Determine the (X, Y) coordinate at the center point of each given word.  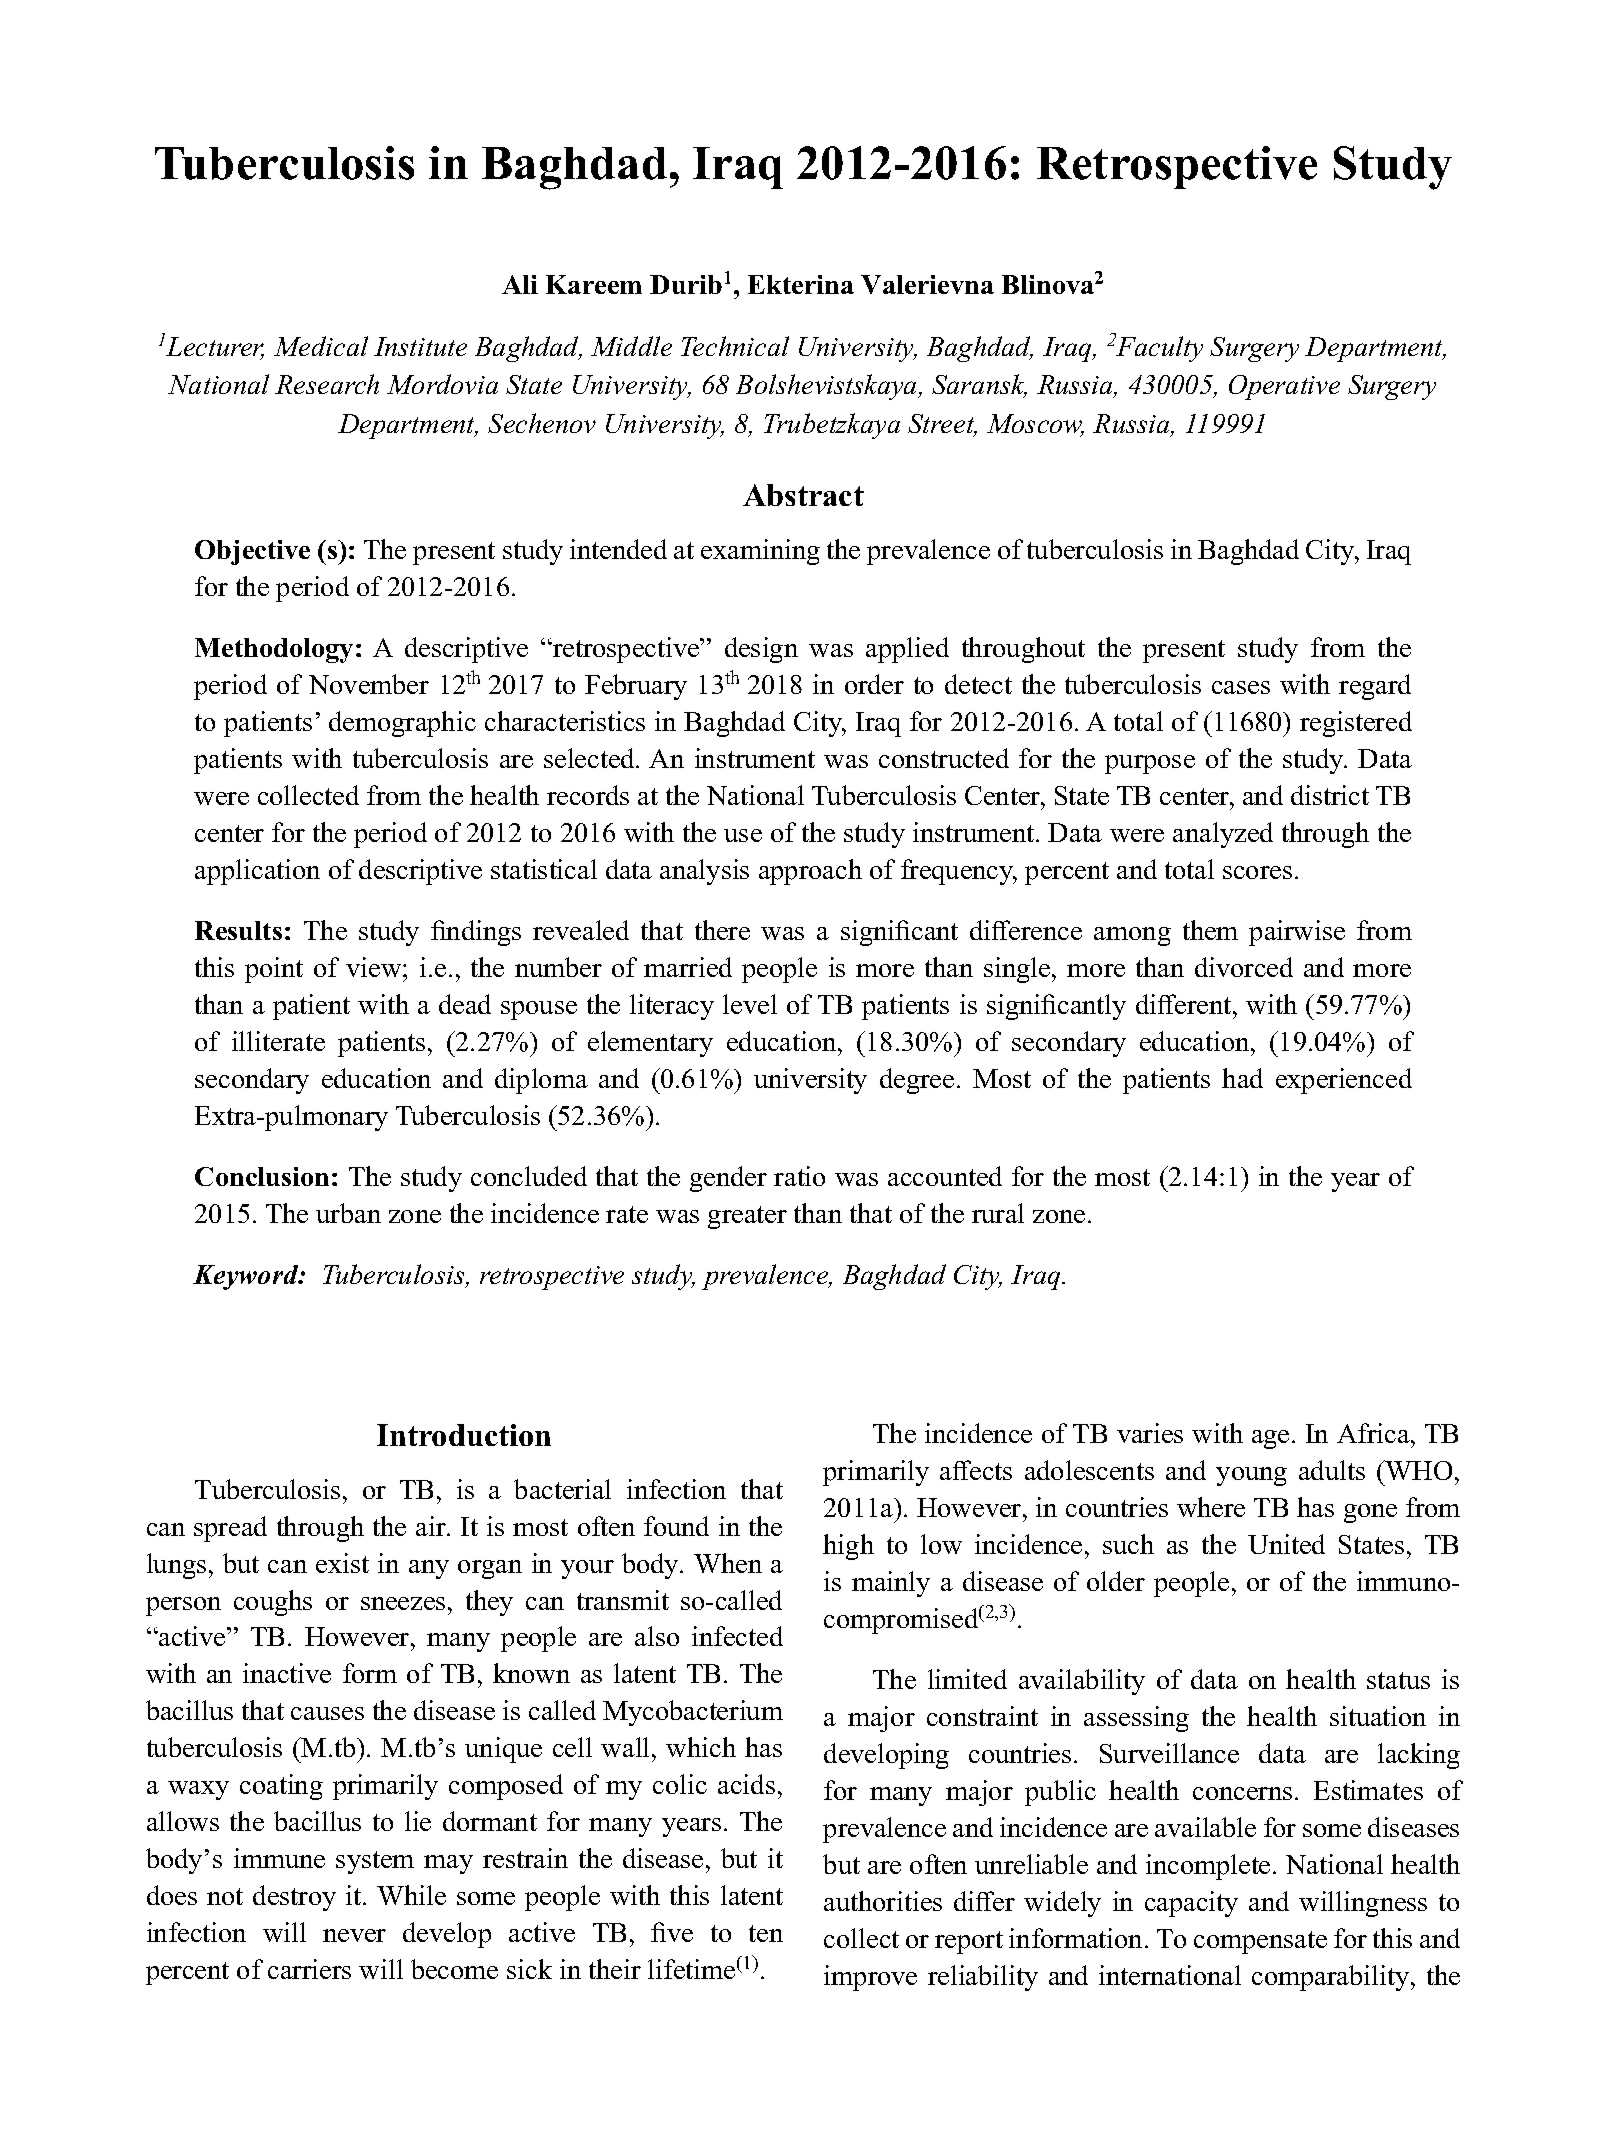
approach (810, 872)
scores (1257, 872)
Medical (321, 346)
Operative (1284, 387)
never (354, 1935)
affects (976, 1470)
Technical (735, 346)
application (257, 872)
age (1270, 1439)
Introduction (464, 1435)
